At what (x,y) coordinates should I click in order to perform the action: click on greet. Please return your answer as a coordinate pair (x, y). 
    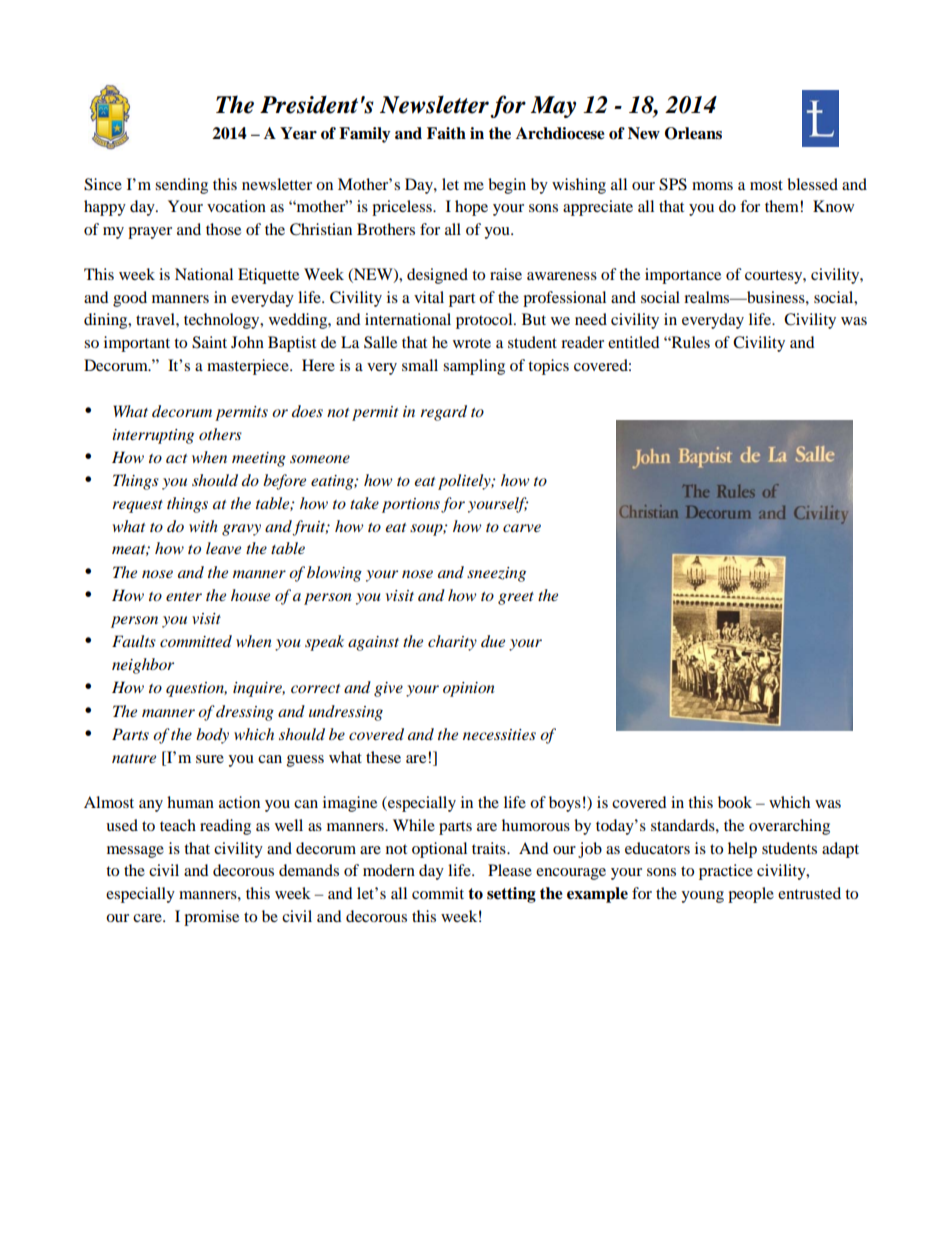
    Looking at the image, I should click on (516, 598).
